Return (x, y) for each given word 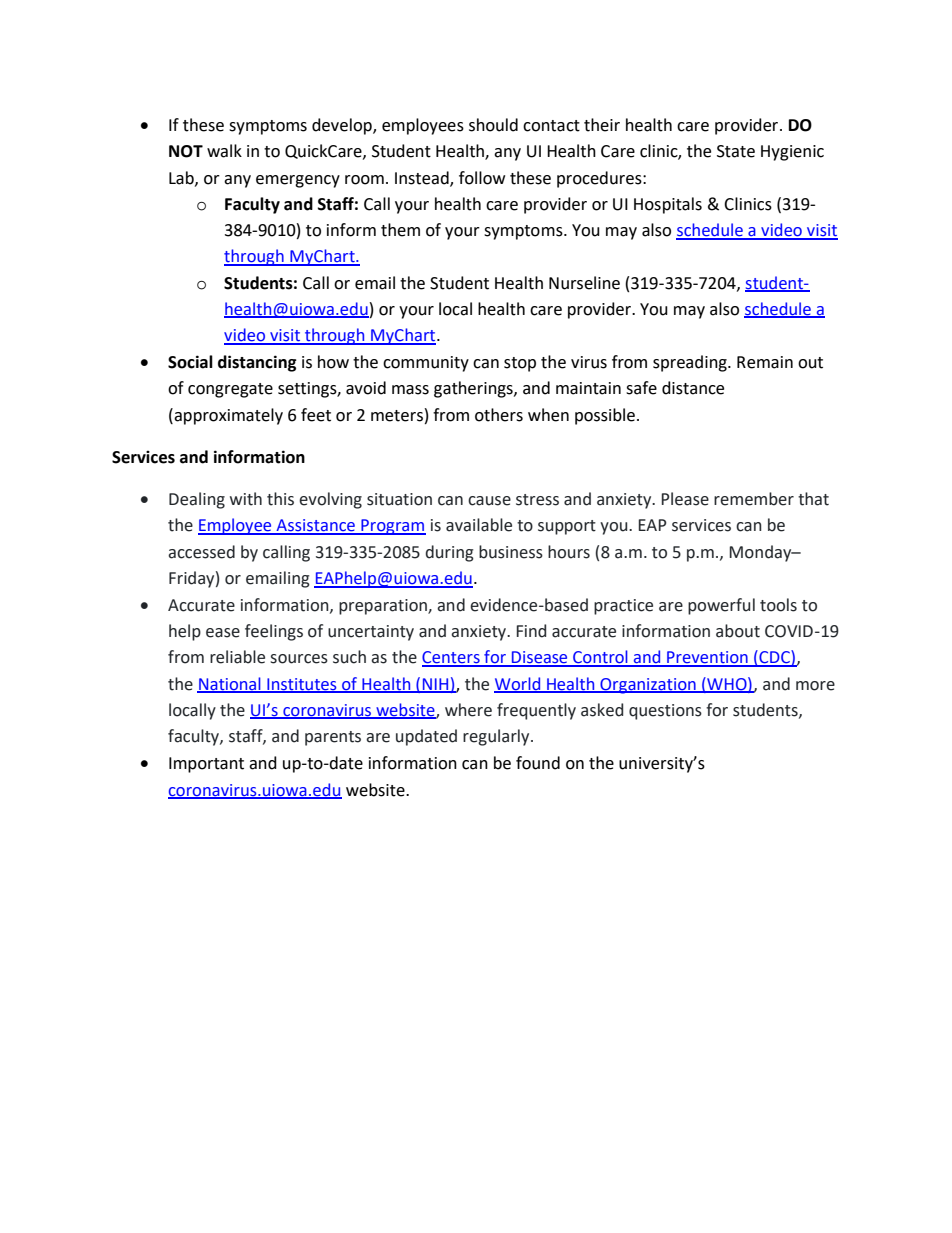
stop (520, 364)
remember (754, 499)
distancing (257, 363)
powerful (721, 606)
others (499, 415)
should (493, 125)
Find (531, 631)
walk (224, 151)
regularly (497, 737)
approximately (227, 416)
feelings (274, 632)
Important (206, 765)
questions (665, 712)
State (736, 151)
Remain (765, 362)
